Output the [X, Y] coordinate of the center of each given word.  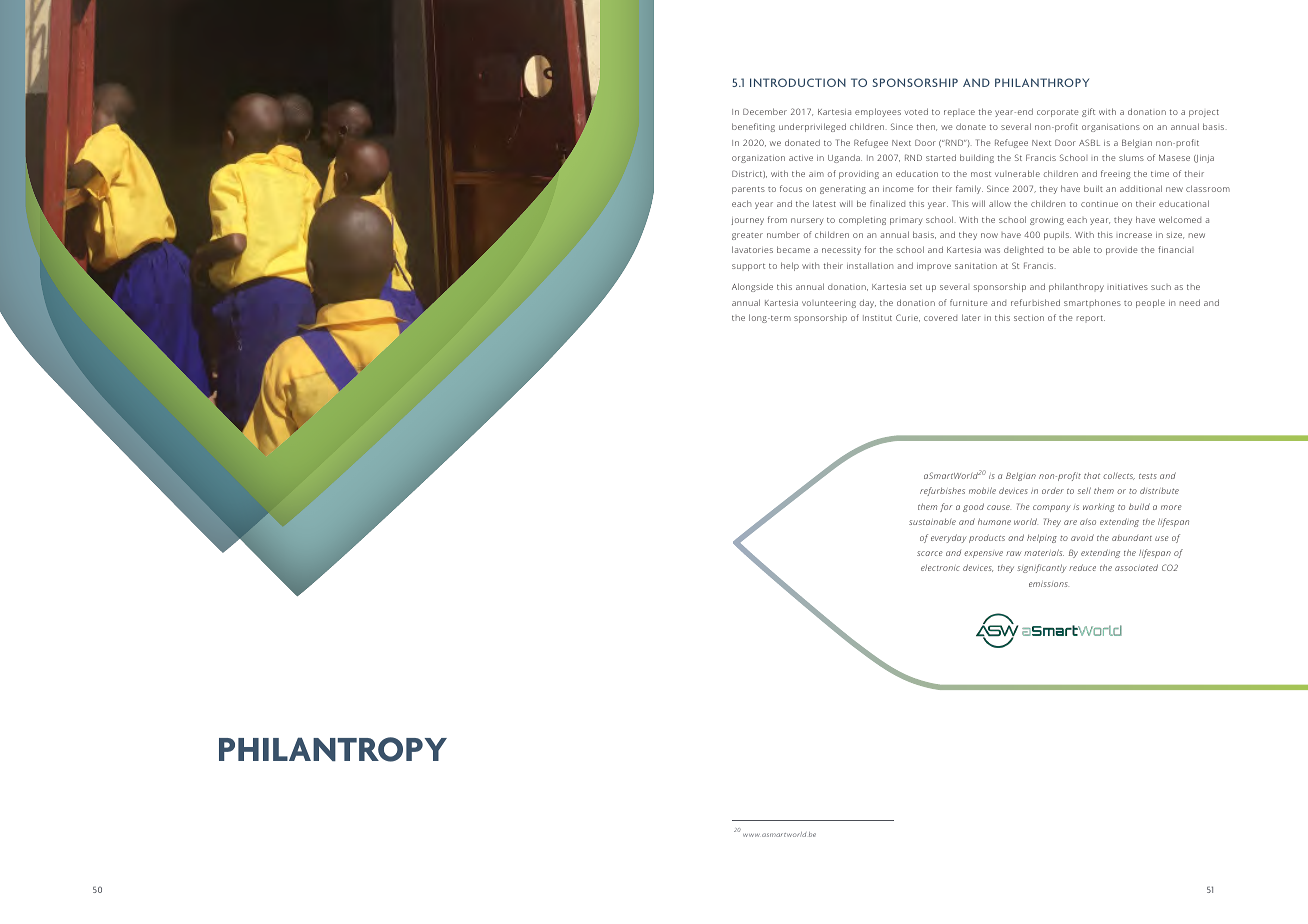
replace [959, 113]
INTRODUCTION [798, 82]
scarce [930, 553]
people [1150, 303]
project [1204, 113]
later [971, 317]
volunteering [829, 304]
